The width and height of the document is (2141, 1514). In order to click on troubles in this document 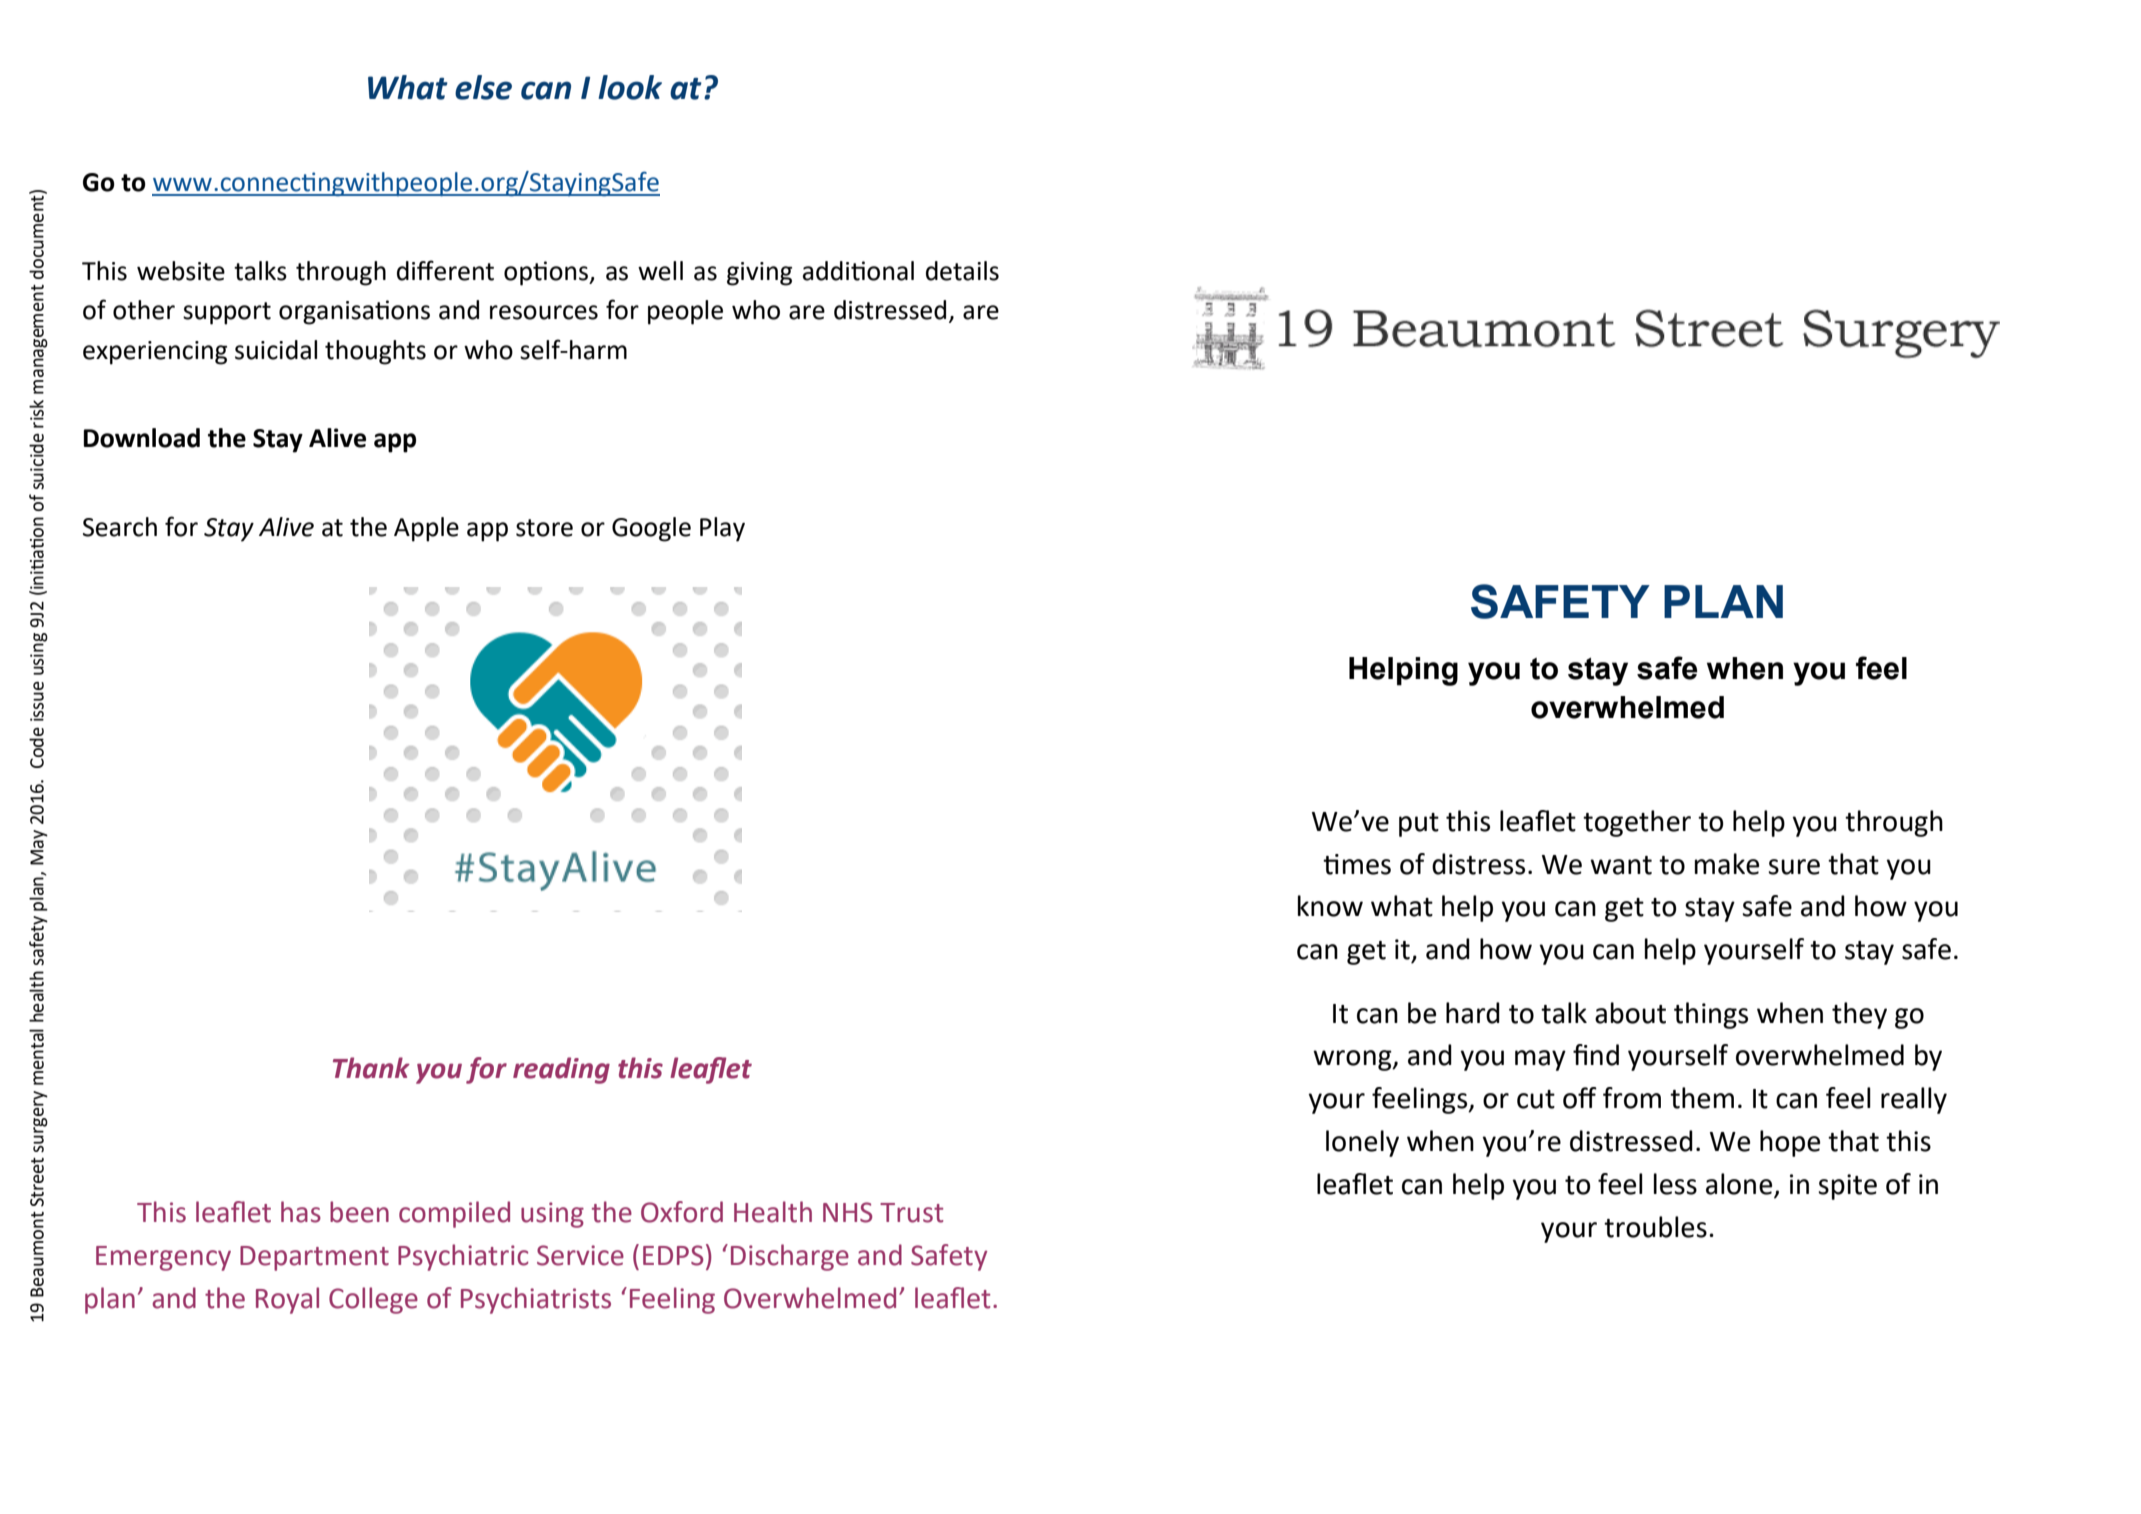, I will do `click(1655, 1227)`.
